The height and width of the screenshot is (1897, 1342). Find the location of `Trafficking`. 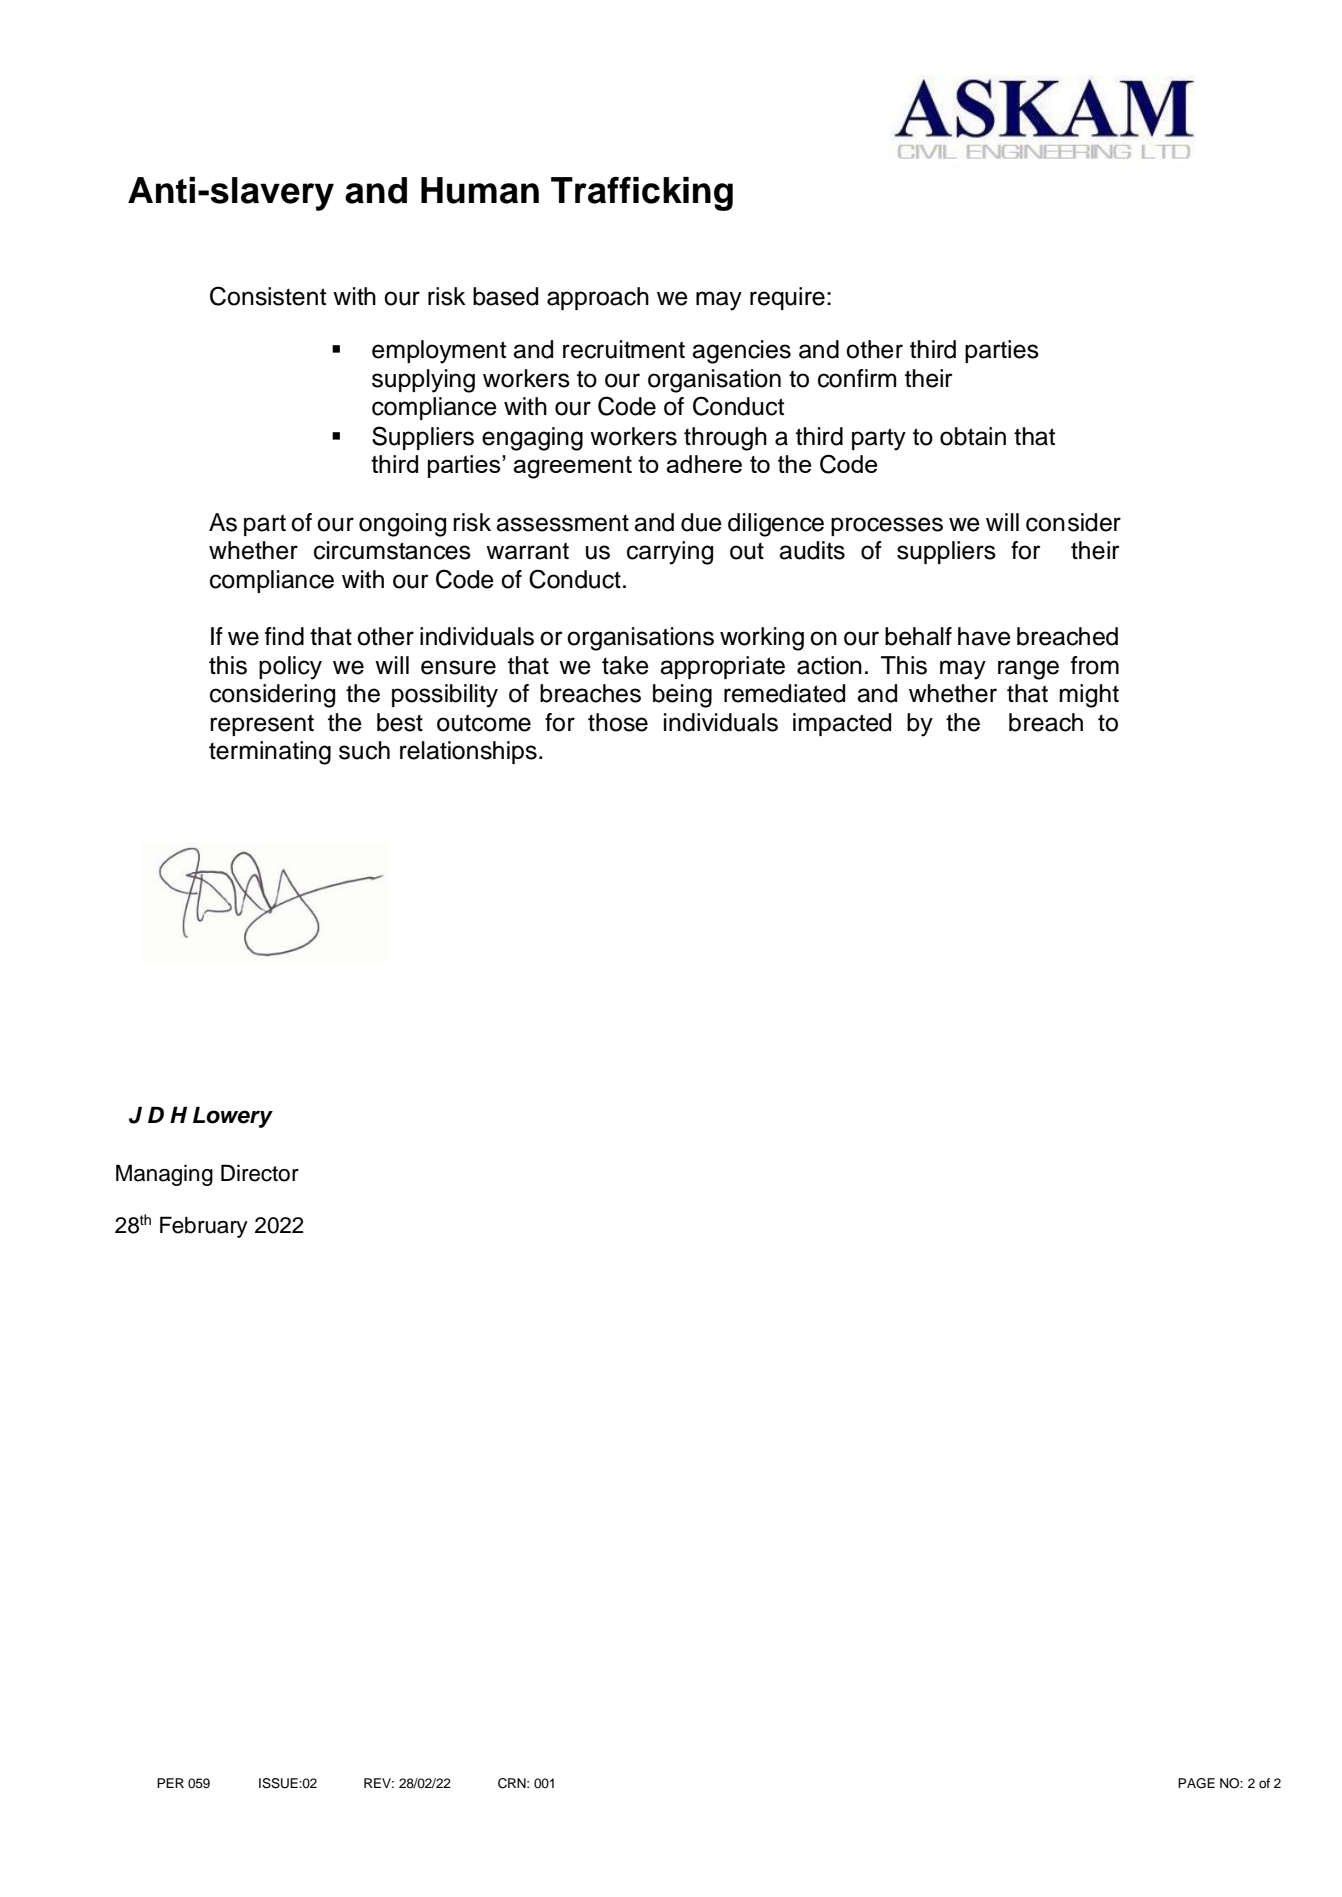

Trafficking is located at coordinates (642, 193).
